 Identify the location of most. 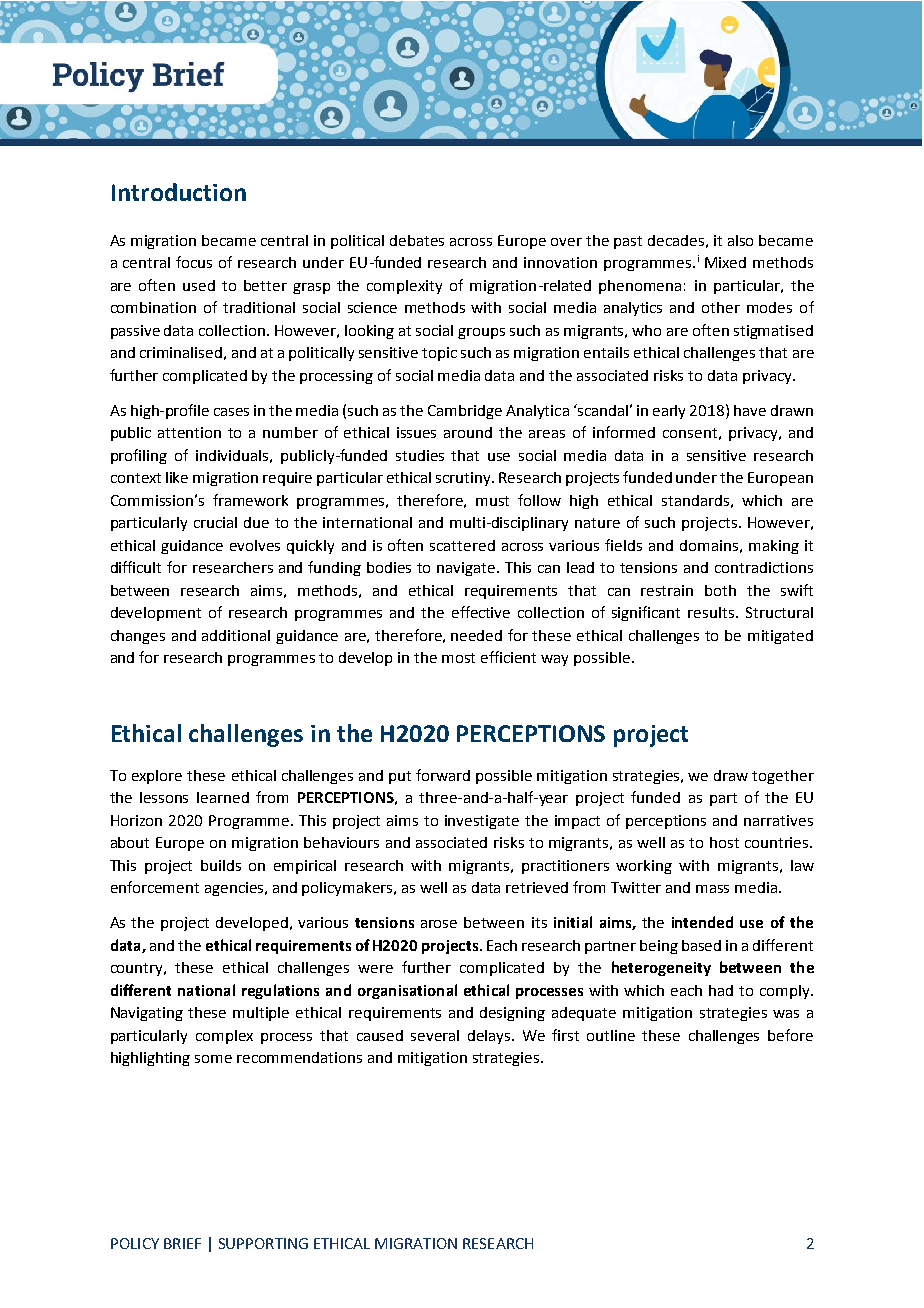
(458, 658).
